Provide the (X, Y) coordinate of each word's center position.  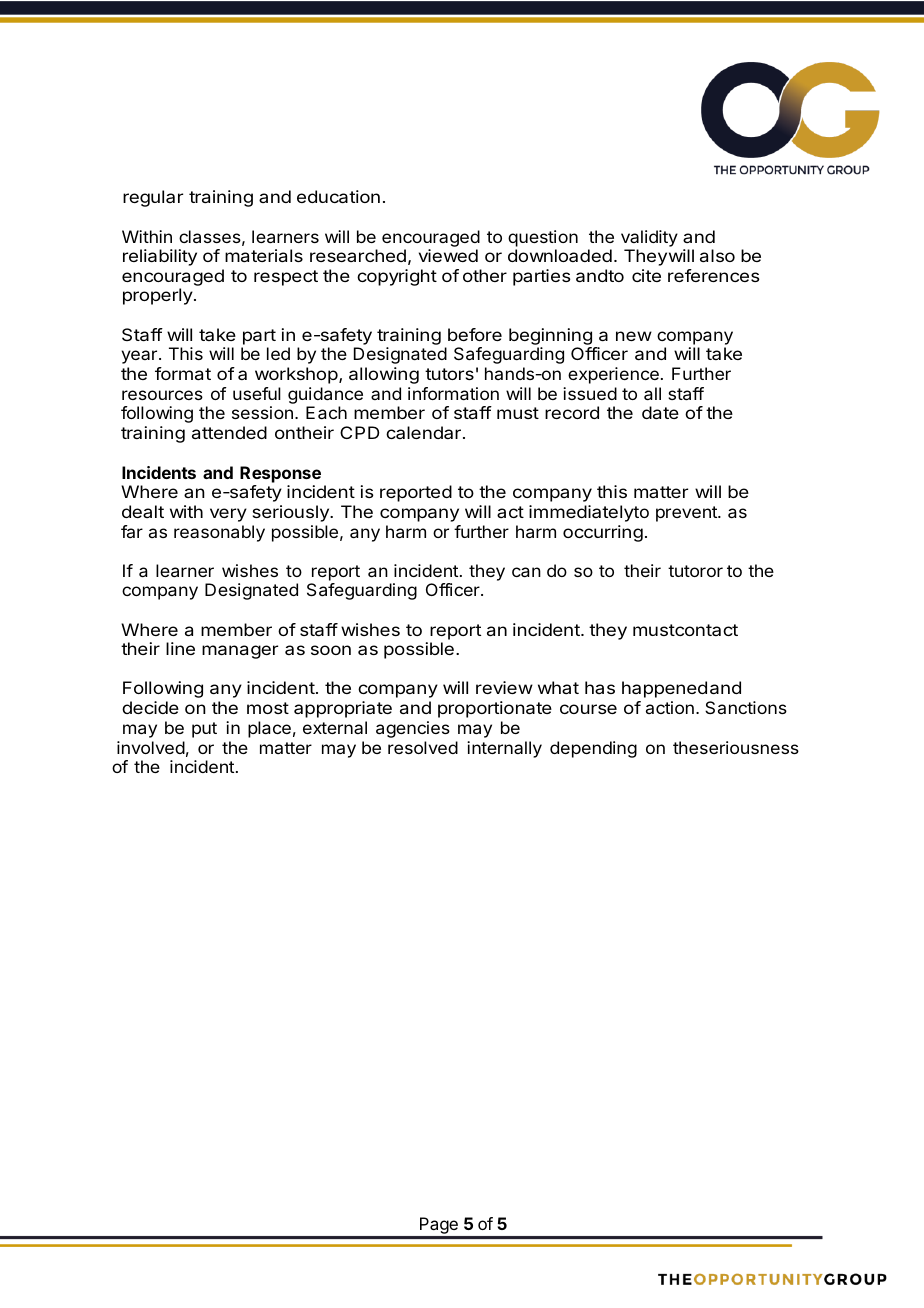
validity (649, 238)
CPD (359, 432)
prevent (687, 514)
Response (280, 474)
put (204, 730)
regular (153, 198)
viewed (448, 255)
